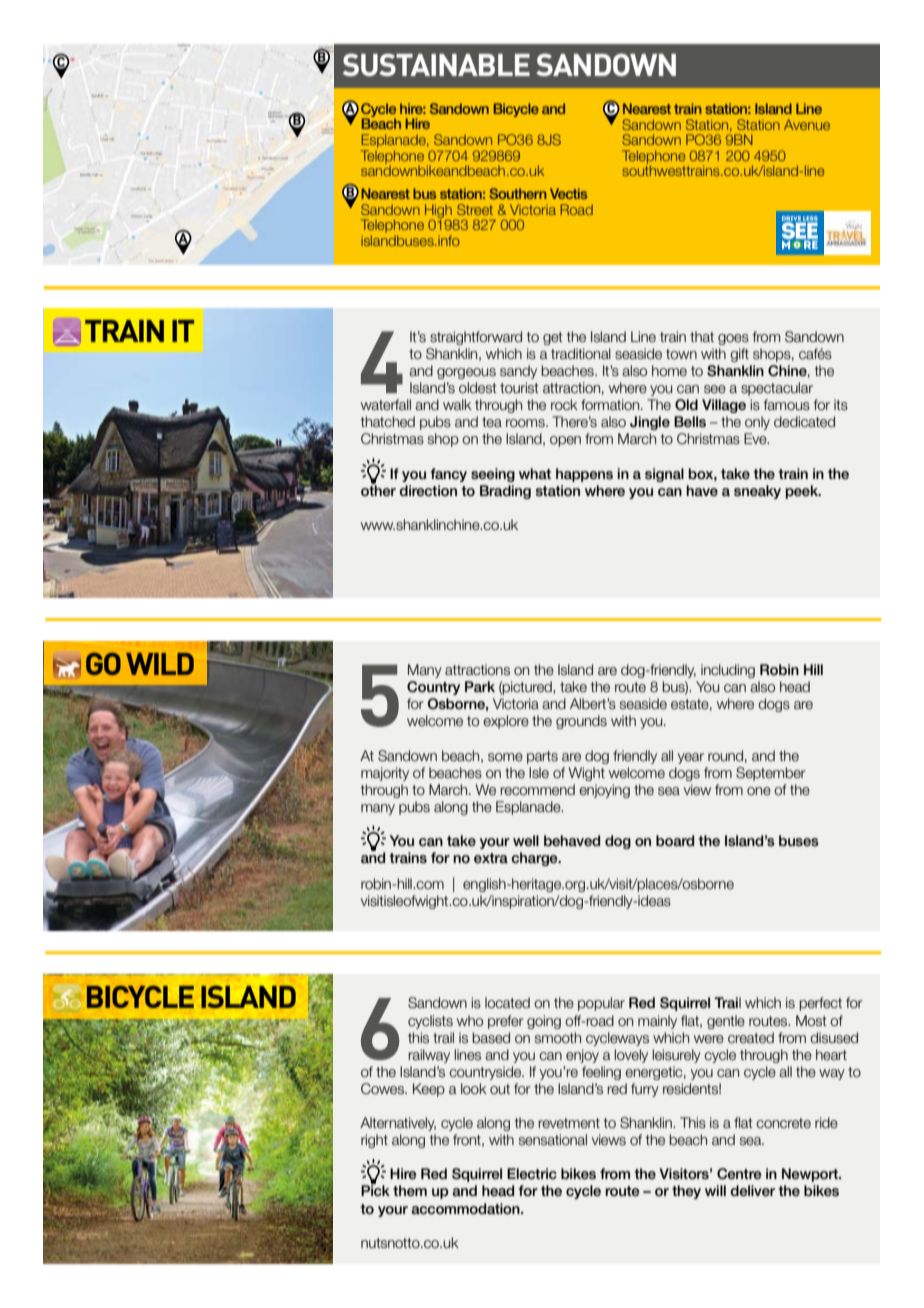 The height and width of the image is (1308, 924). What do you see at coordinates (385, 774) in the image?
I see `majority` at bounding box center [385, 774].
